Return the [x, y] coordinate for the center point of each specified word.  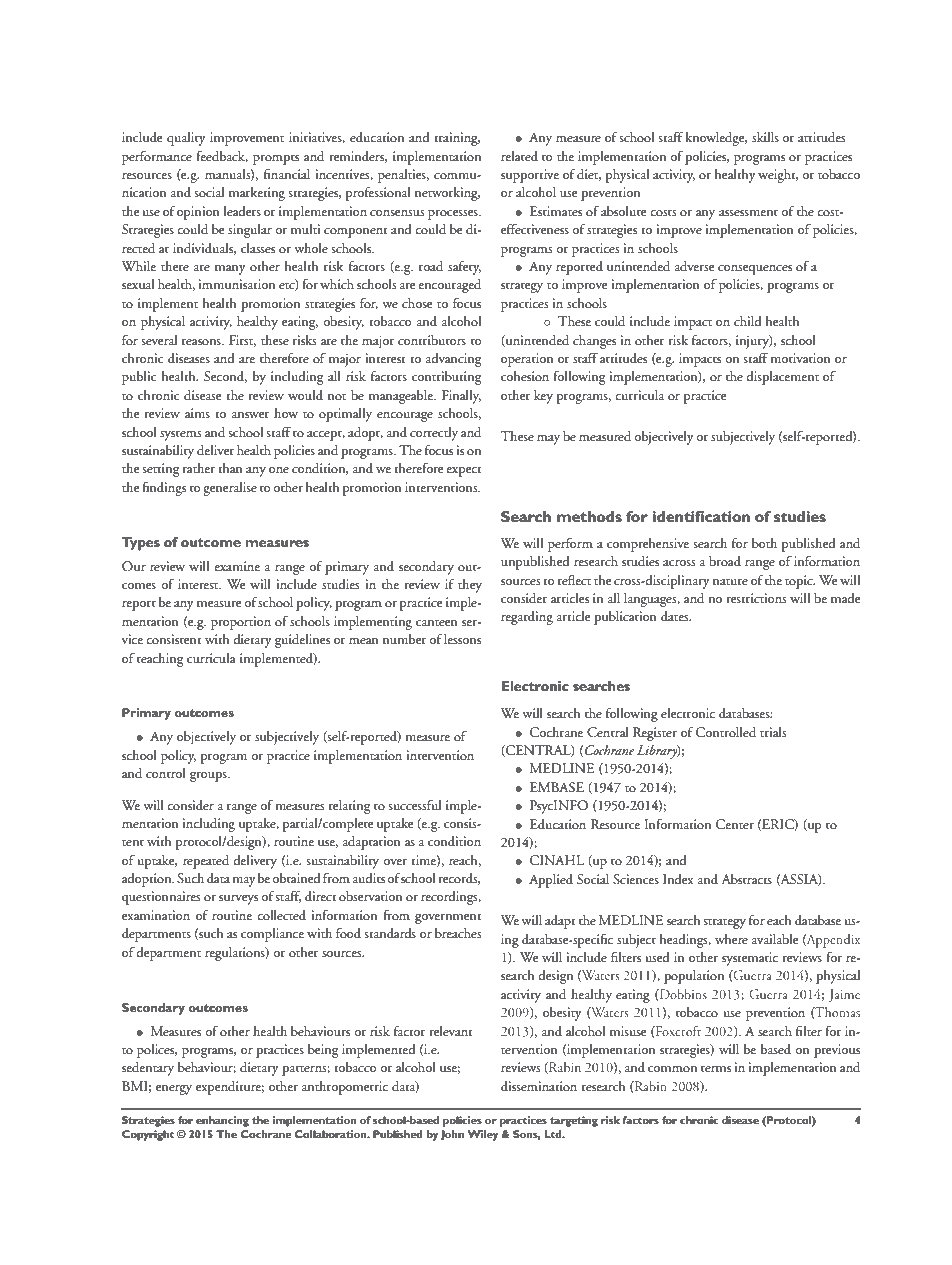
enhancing [222, 1121]
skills [765, 137]
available [775, 939]
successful [414, 804]
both [764, 543]
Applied [551, 881]
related [519, 156]
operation [527, 360]
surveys [238, 900]
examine [237, 566]
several [159, 340]
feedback [222, 156]
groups [209, 777]
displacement [782, 378]
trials [773, 732]
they [470, 586]
